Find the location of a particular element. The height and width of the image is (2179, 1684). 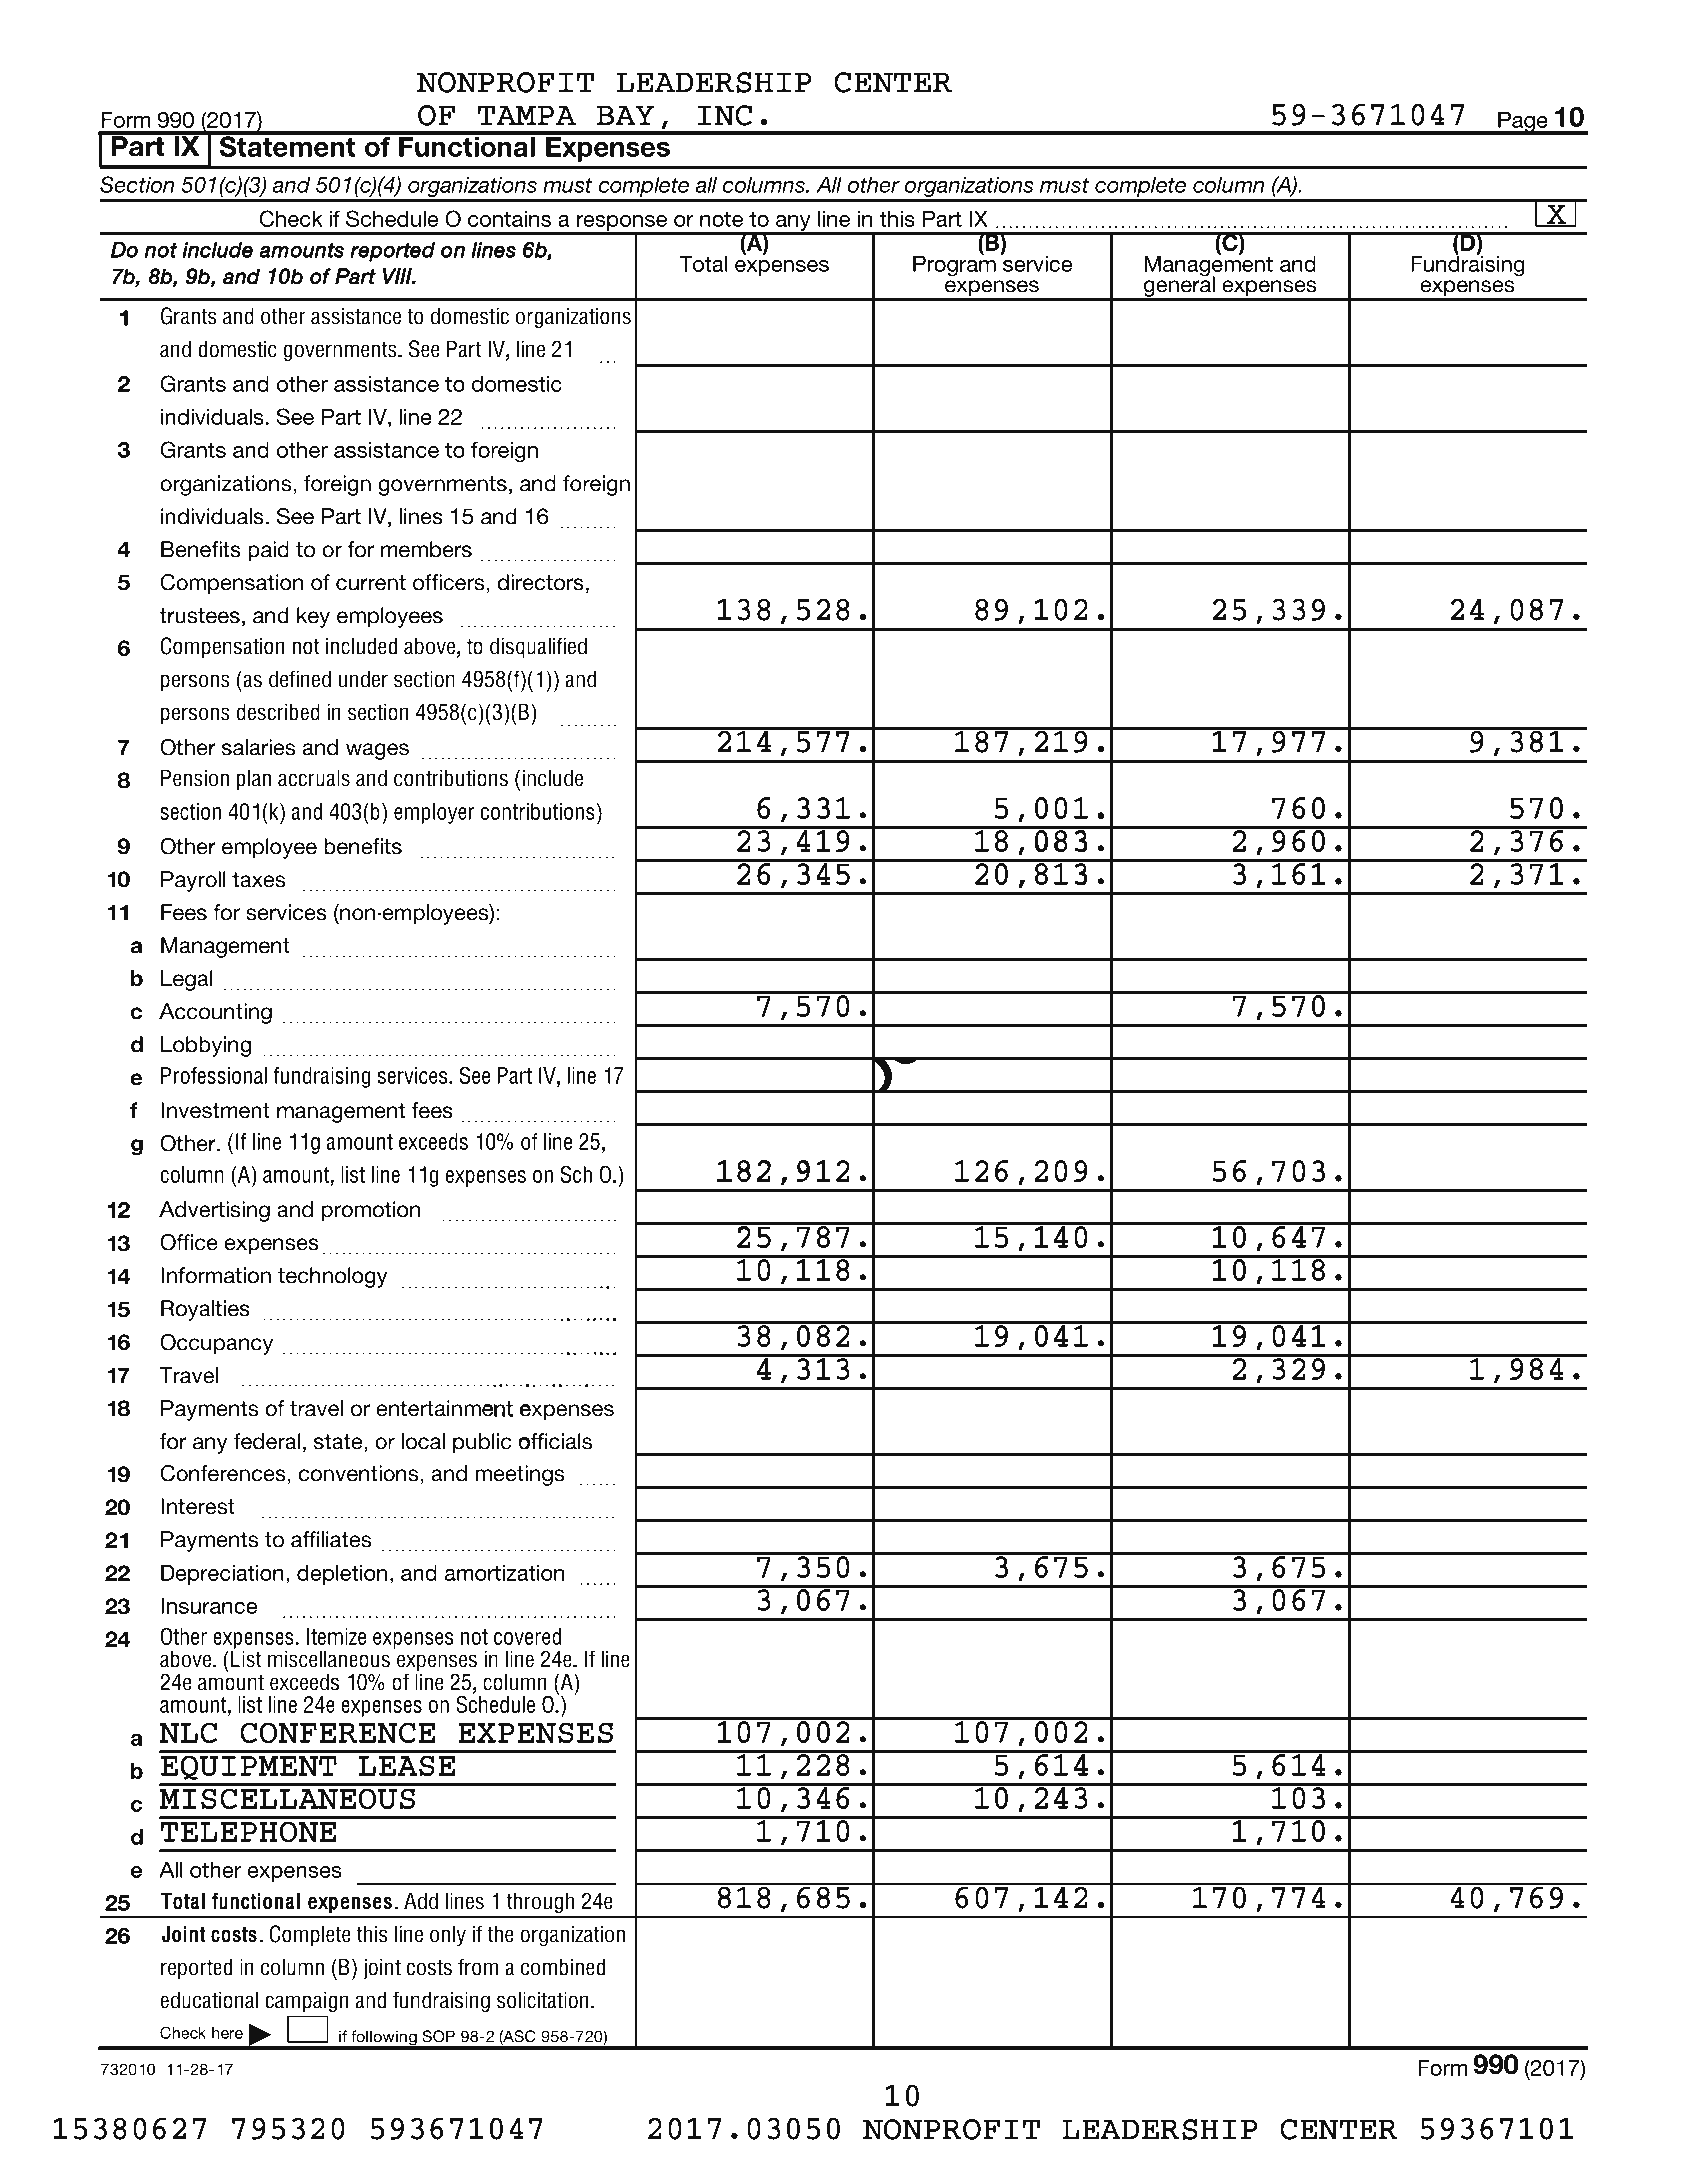

campaign is located at coordinates (306, 2002).
